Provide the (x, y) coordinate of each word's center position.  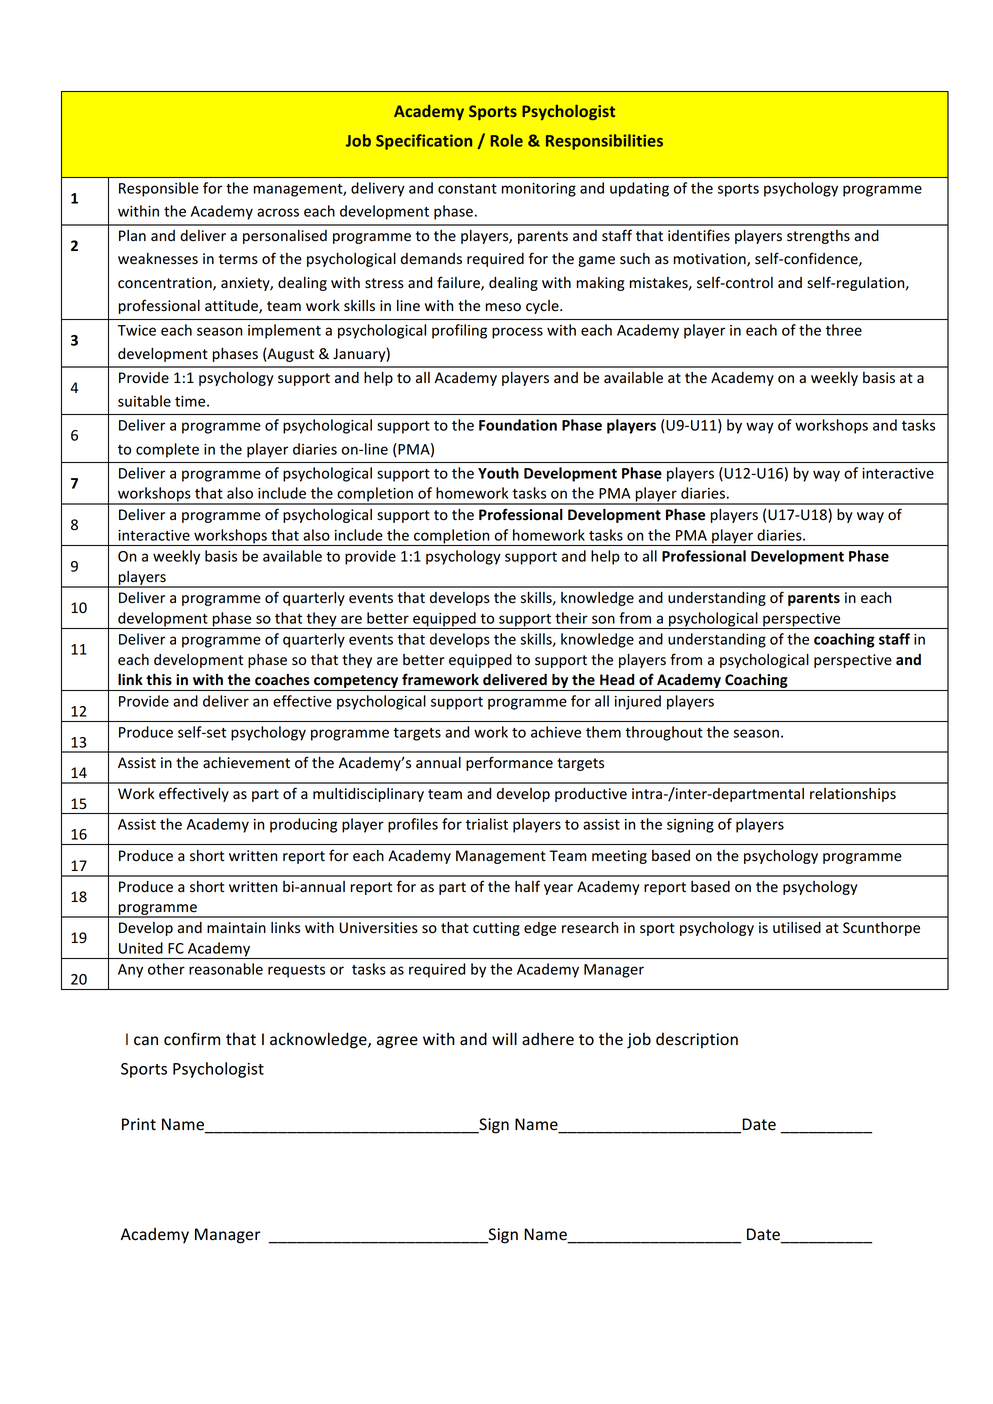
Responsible (159, 189)
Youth (498, 473)
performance (509, 763)
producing (303, 825)
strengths (818, 237)
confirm (192, 1039)
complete (167, 450)
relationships (853, 795)
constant (467, 189)
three (844, 330)
